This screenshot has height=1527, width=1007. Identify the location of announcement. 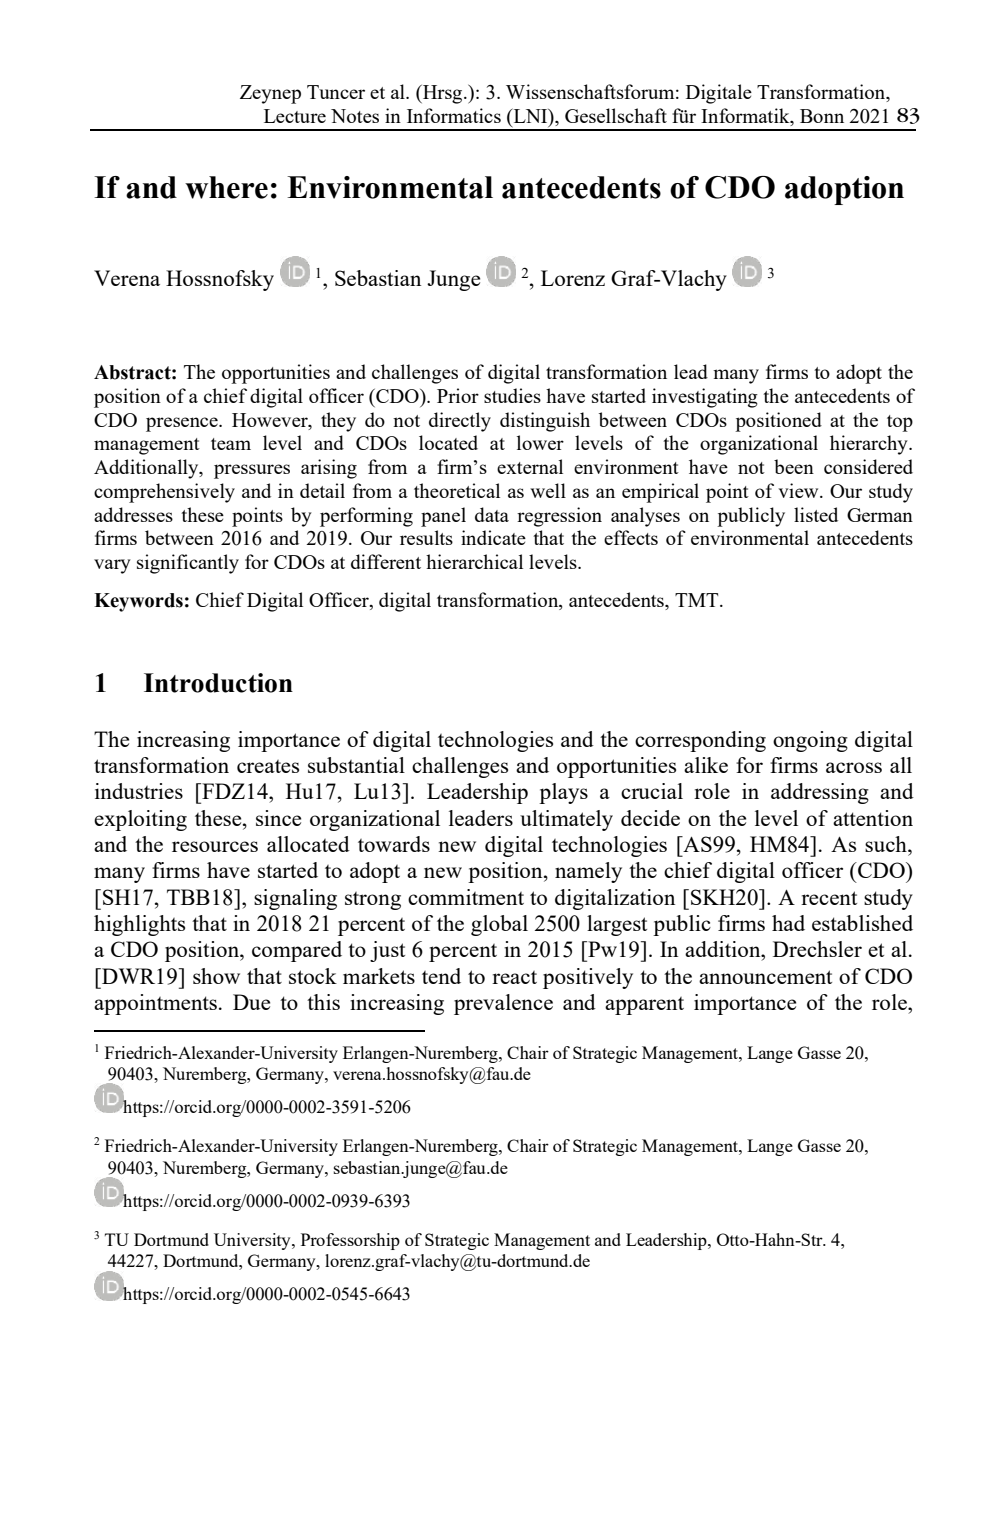
(765, 977).
